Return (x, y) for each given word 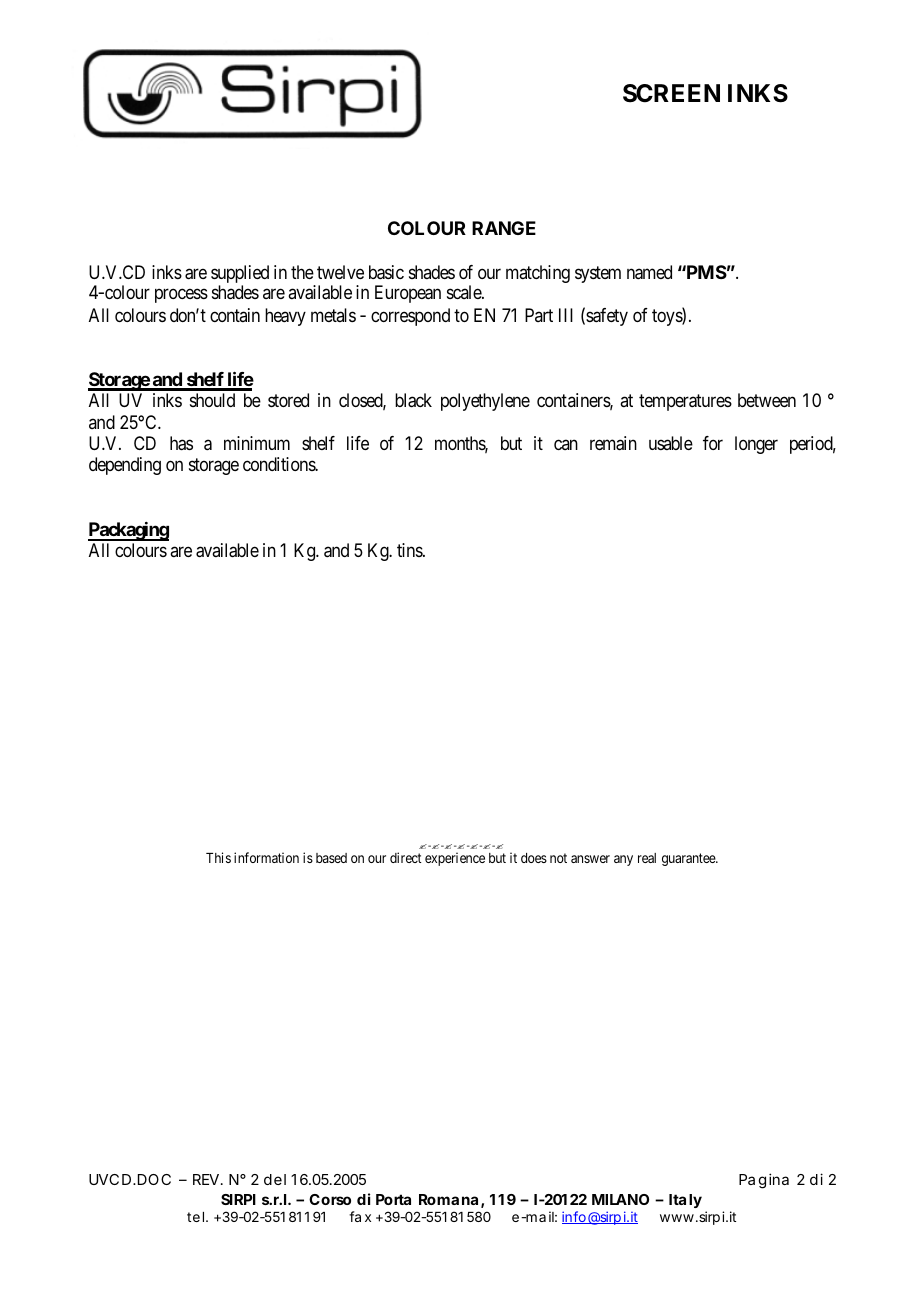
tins (410, 550)
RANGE (504, 228)
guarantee (689, 859)
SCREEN (671, 93)
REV (206, 1179)
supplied (240, 275)
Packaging (128, 531)
